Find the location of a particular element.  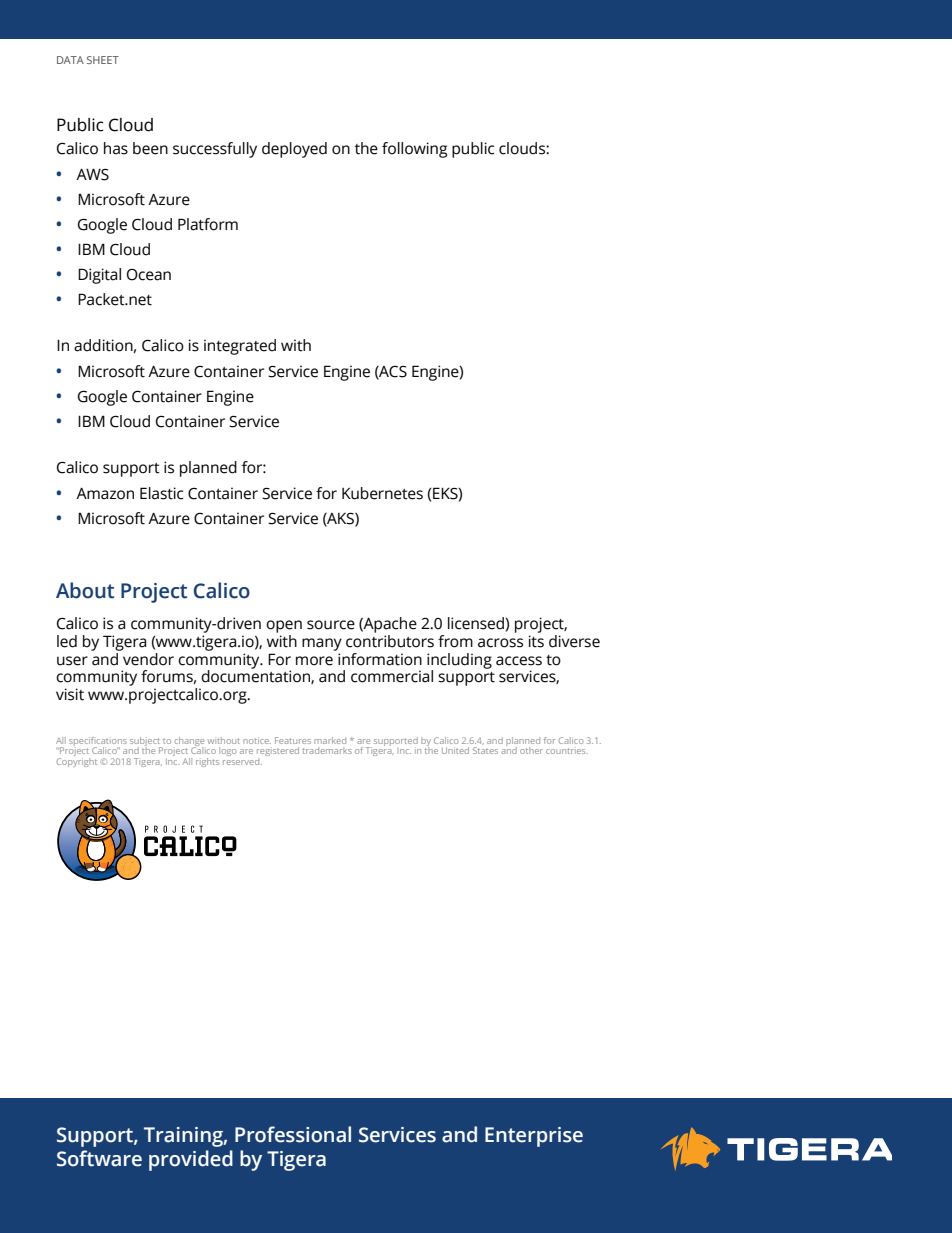

other is located at coordinates (531, 750).
